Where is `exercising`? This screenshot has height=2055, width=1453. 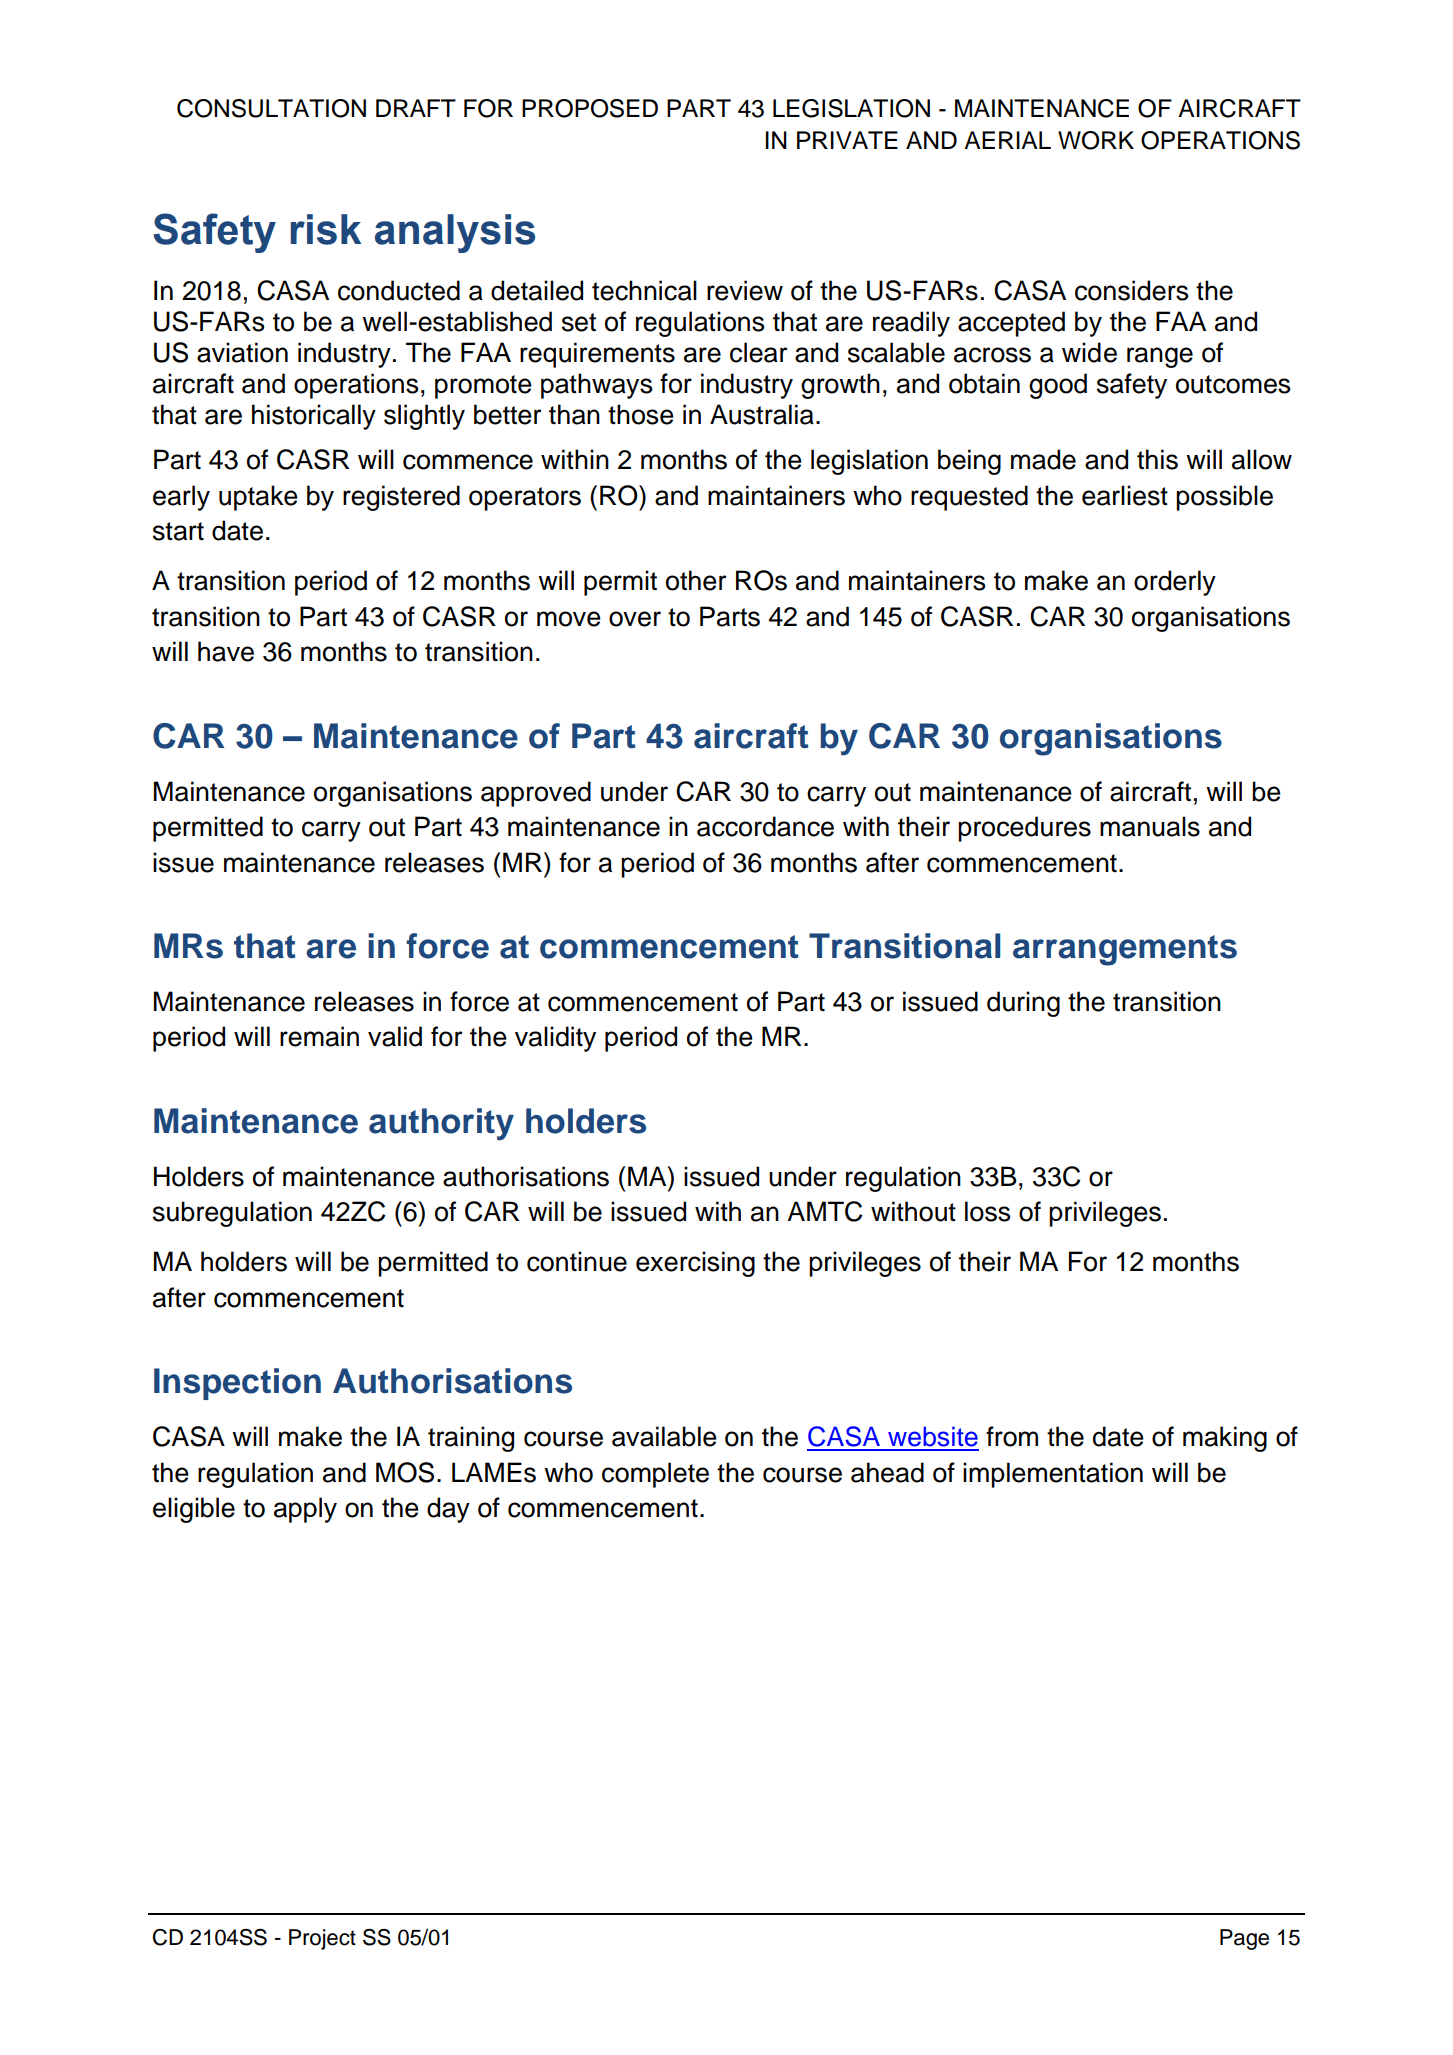 exercising is located at coordinates (695, 1264).
